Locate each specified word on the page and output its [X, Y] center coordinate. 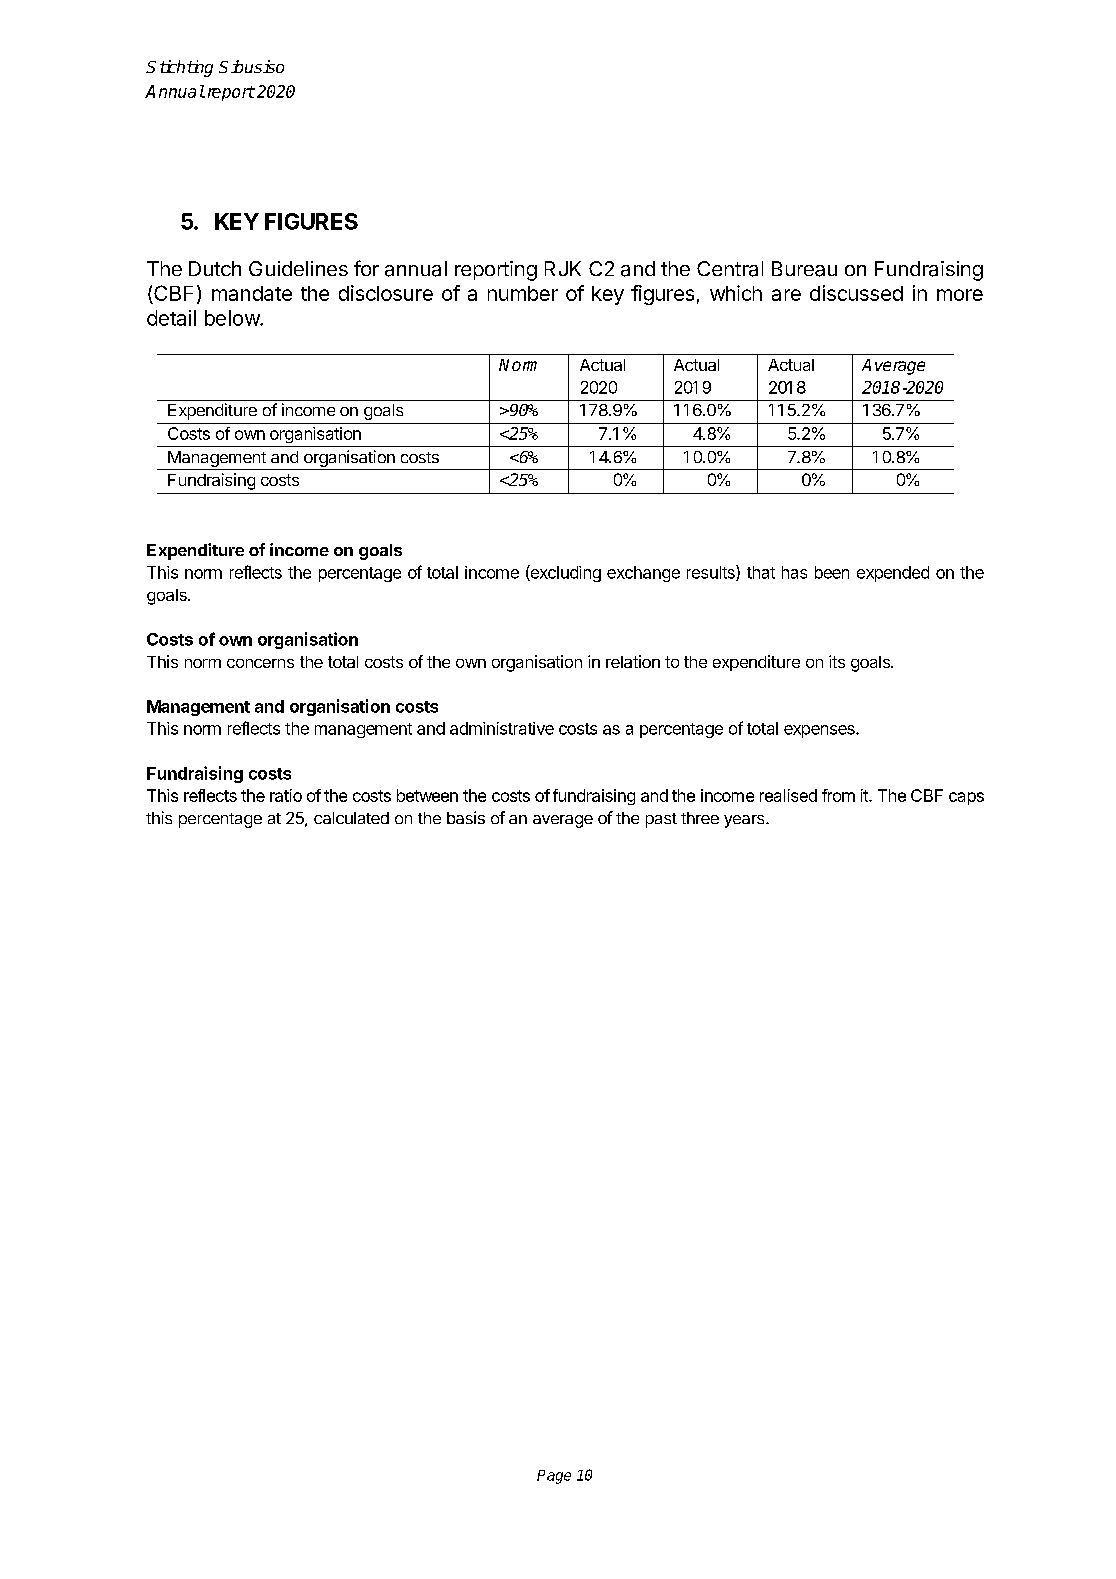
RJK [563, 268]
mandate [252, 293]
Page [554, 1477]
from [838, 795]
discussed [856, 293]
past [661, 820]
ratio [286, 795]
